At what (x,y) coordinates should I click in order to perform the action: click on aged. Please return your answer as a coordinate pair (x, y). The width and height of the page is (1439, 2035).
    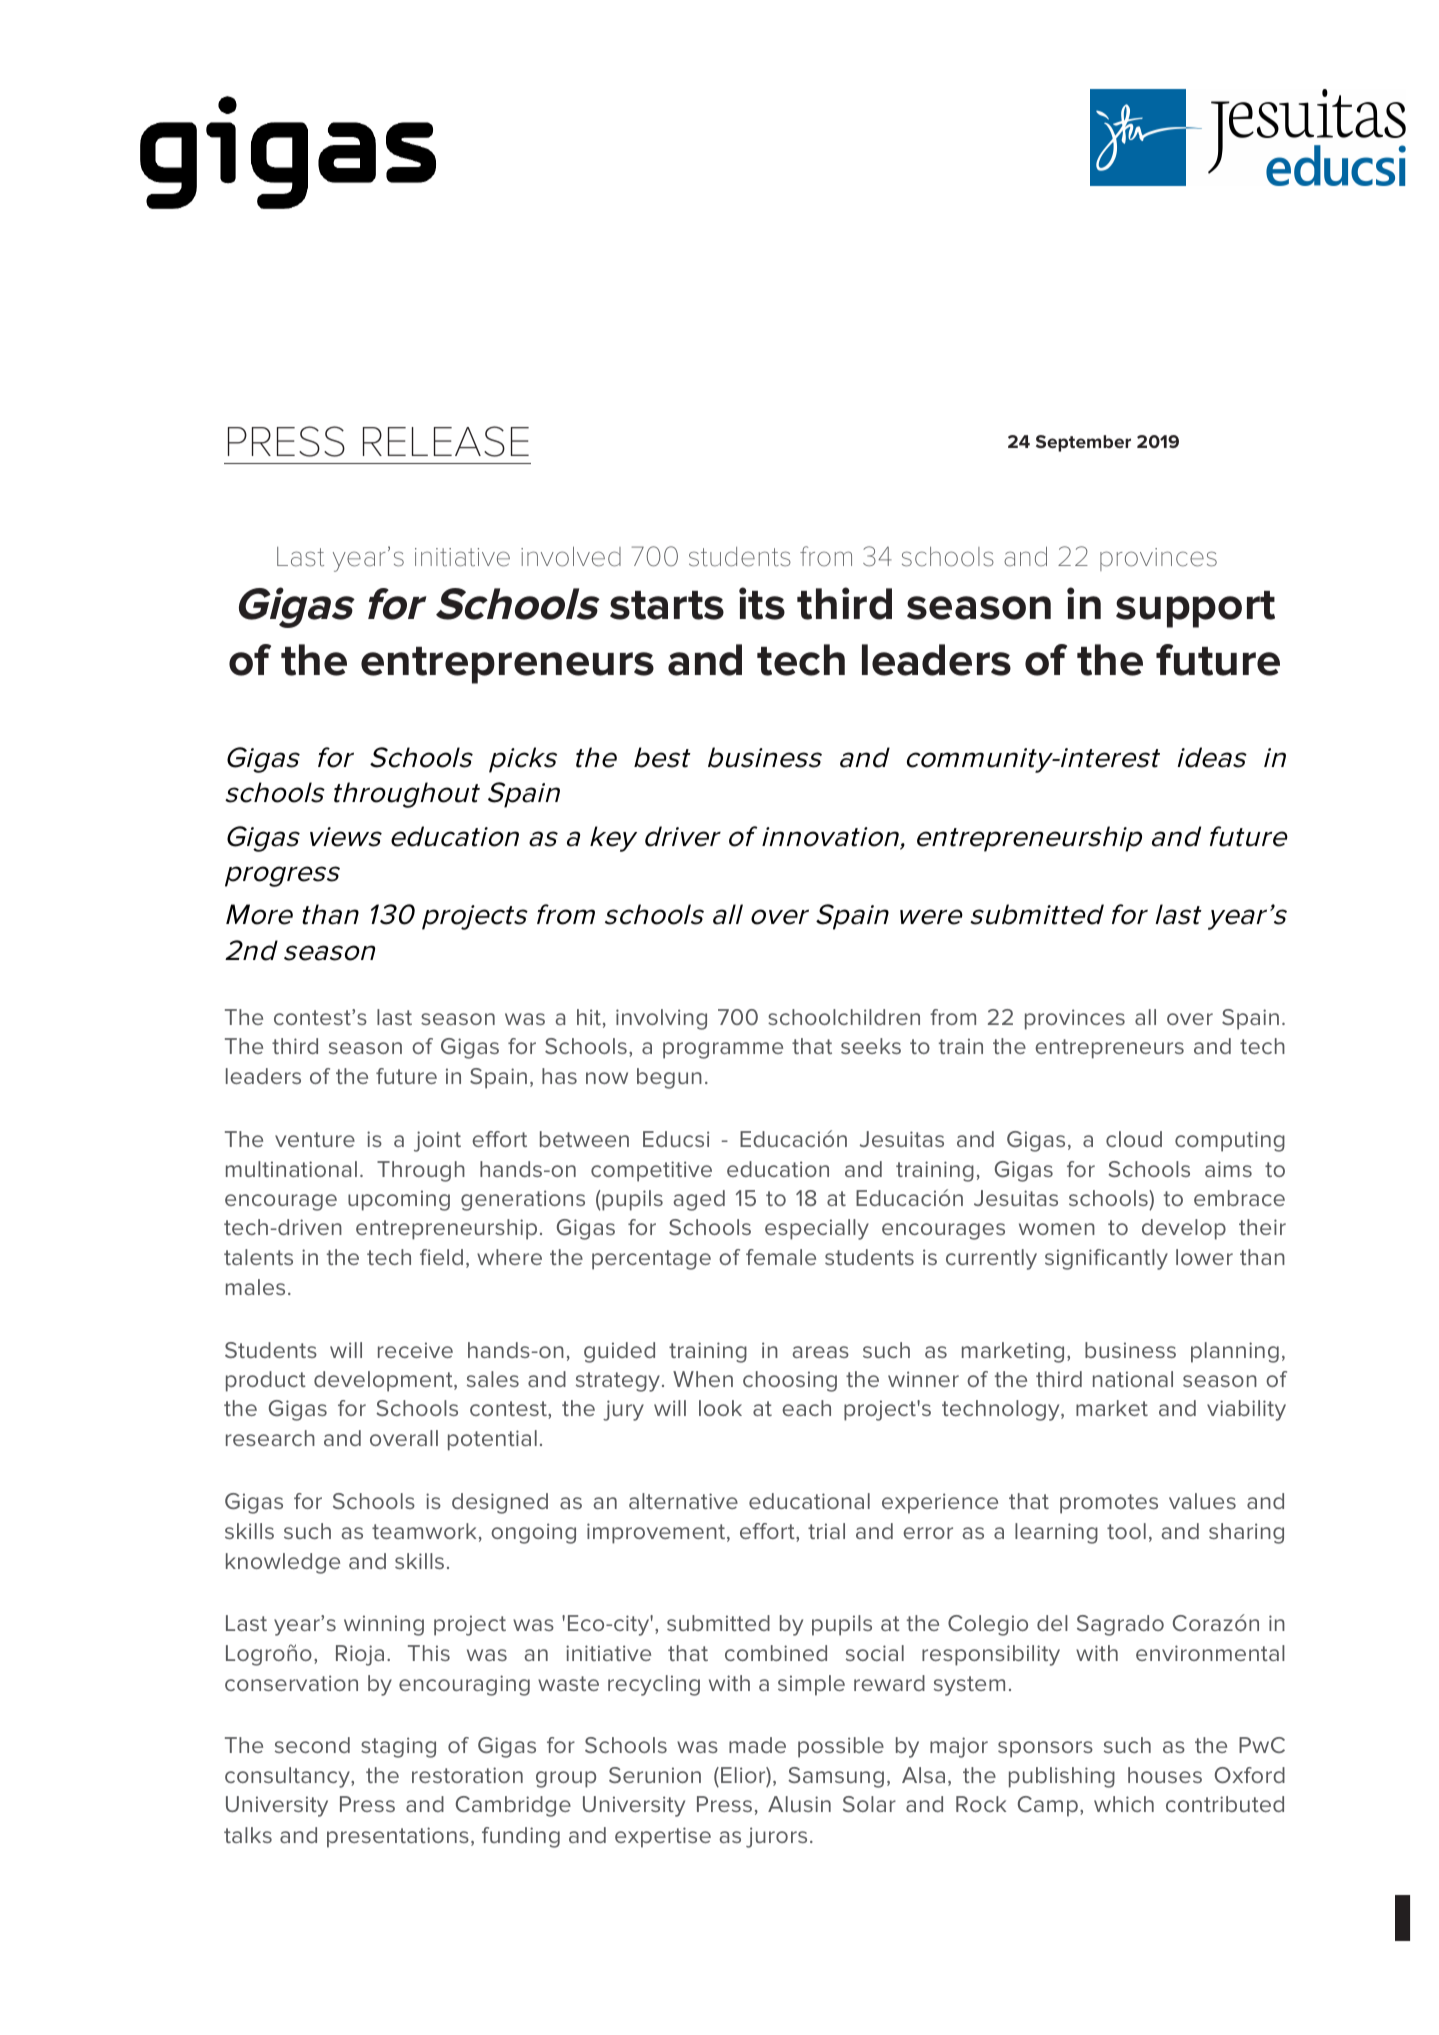
    Looking at the image, I should click on (699, 1200).
